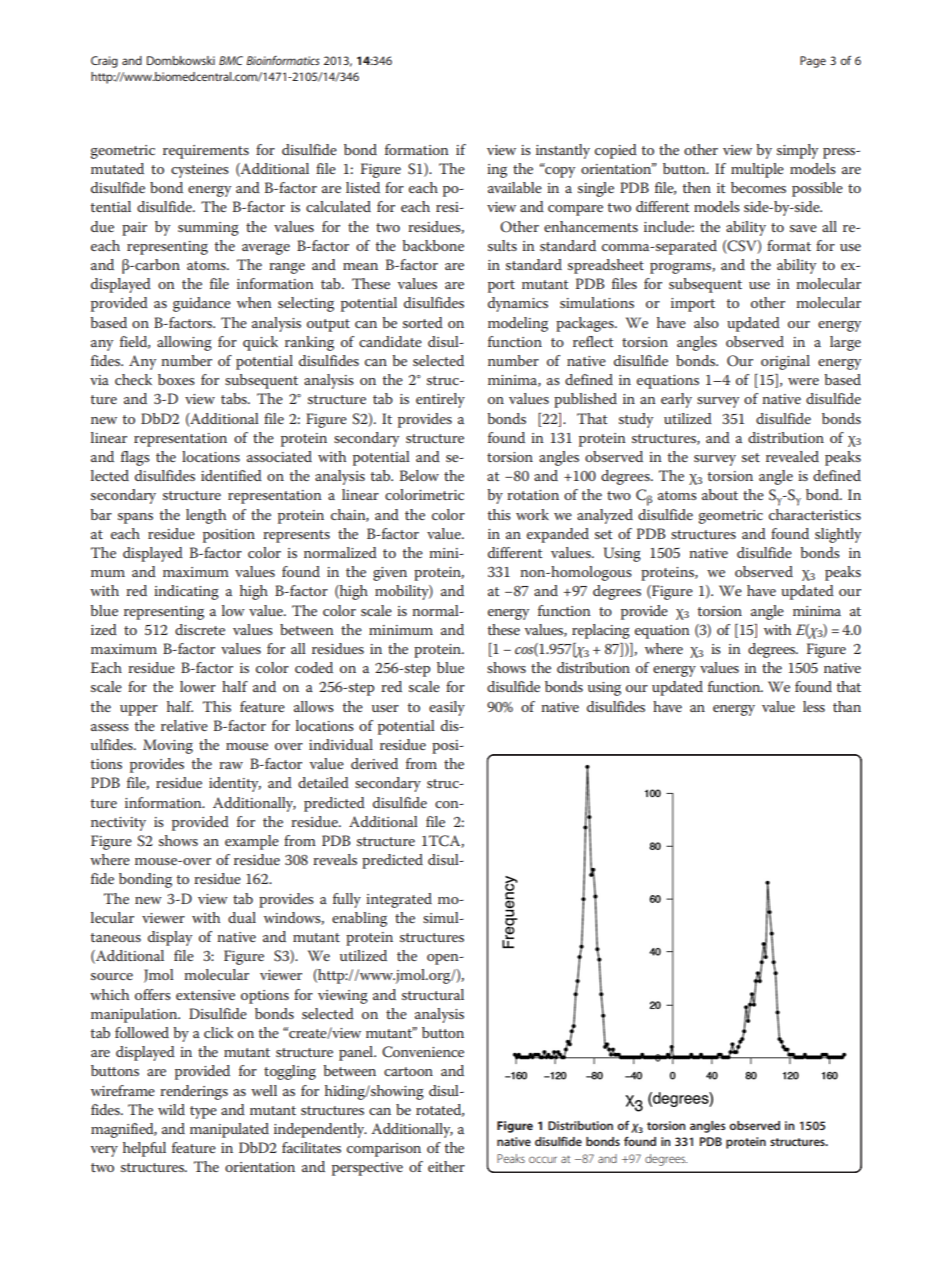 Image resolution: width=952 pixels, height=1270 pixels. What do you see at coordinates (390, 574) in the image?
I see `given` at bounding box center [390, 574].
